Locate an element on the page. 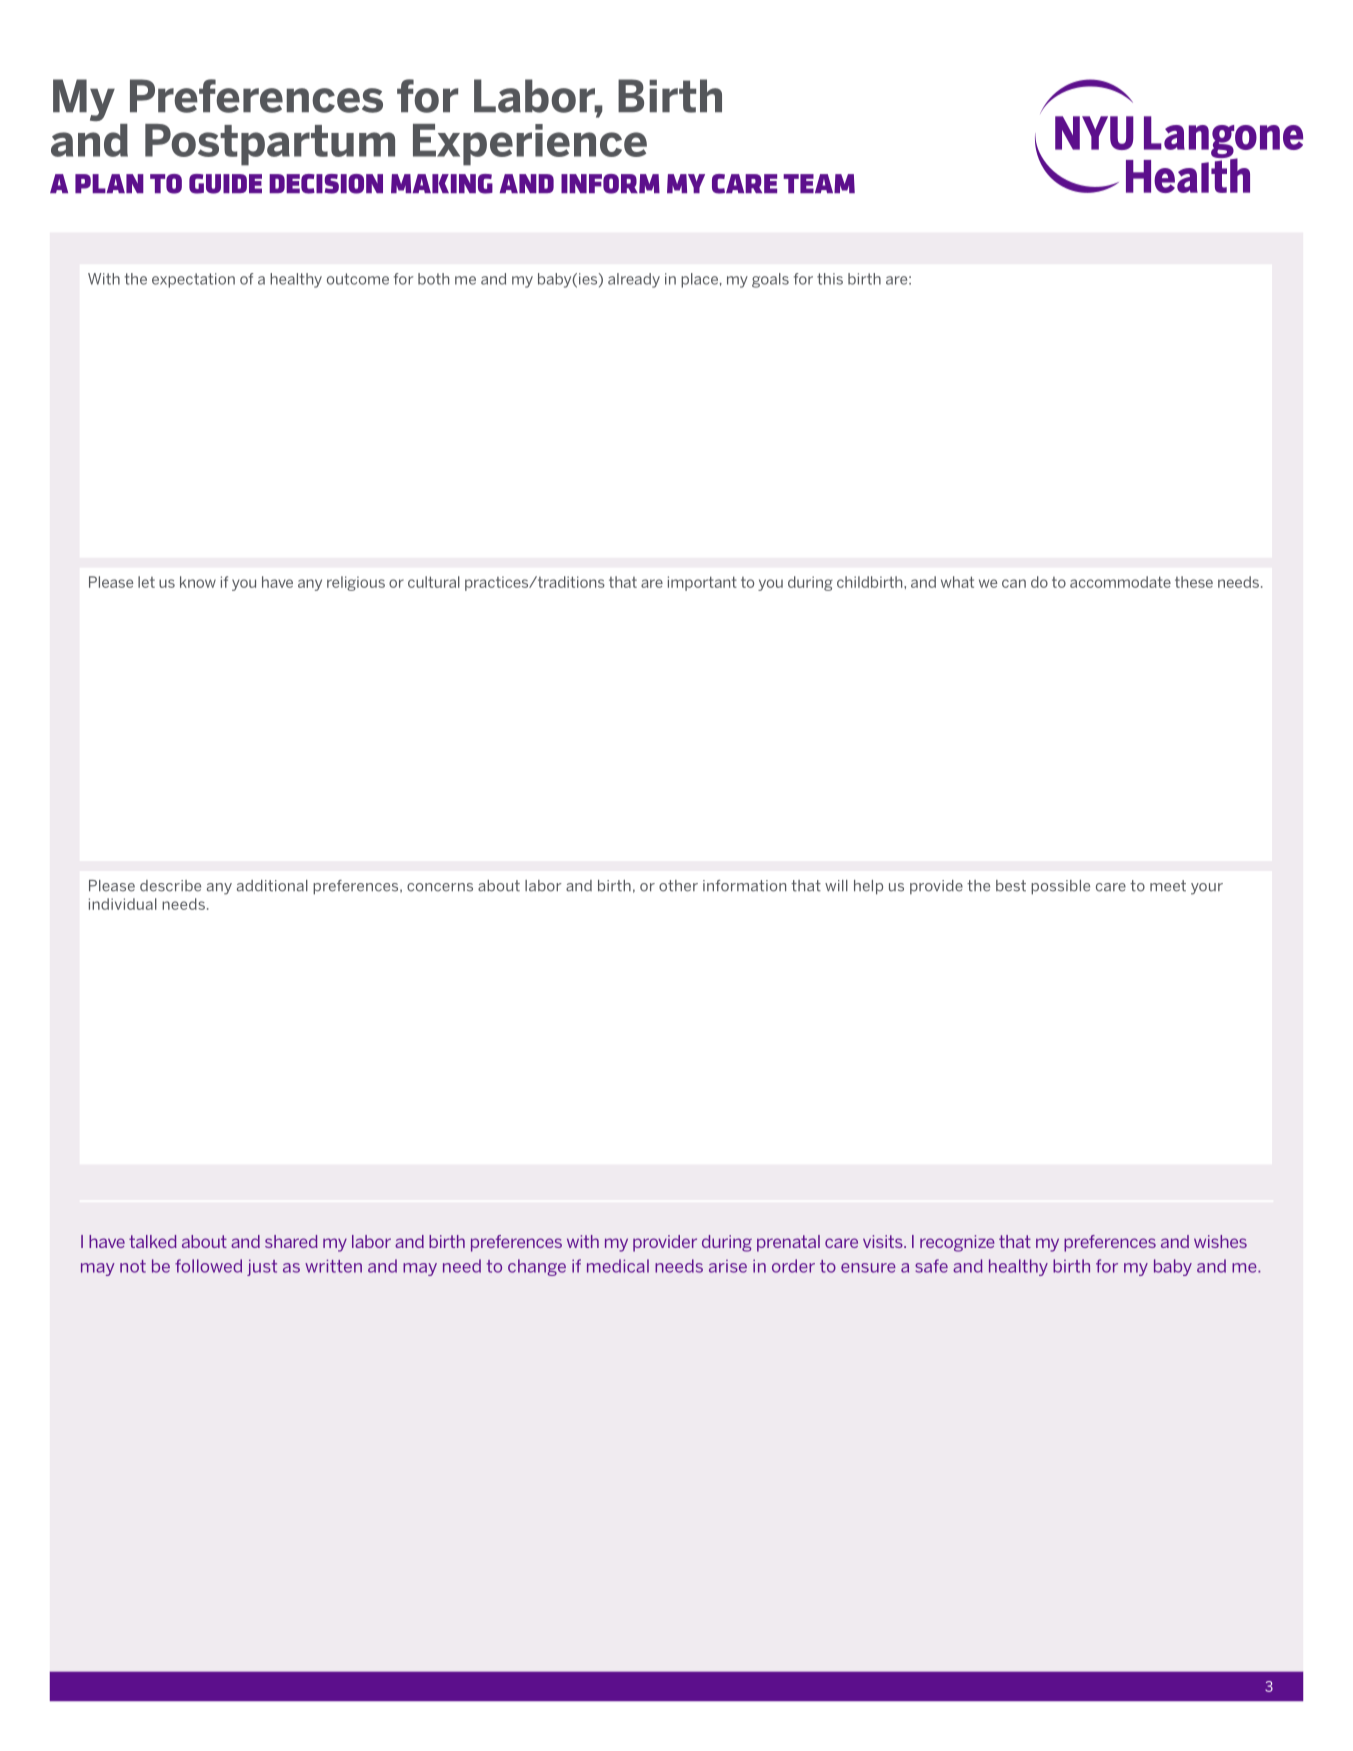 Image resolution: width=1353 pixels, height=1751 pixels. Experience is located at coordinates (530, 145).
